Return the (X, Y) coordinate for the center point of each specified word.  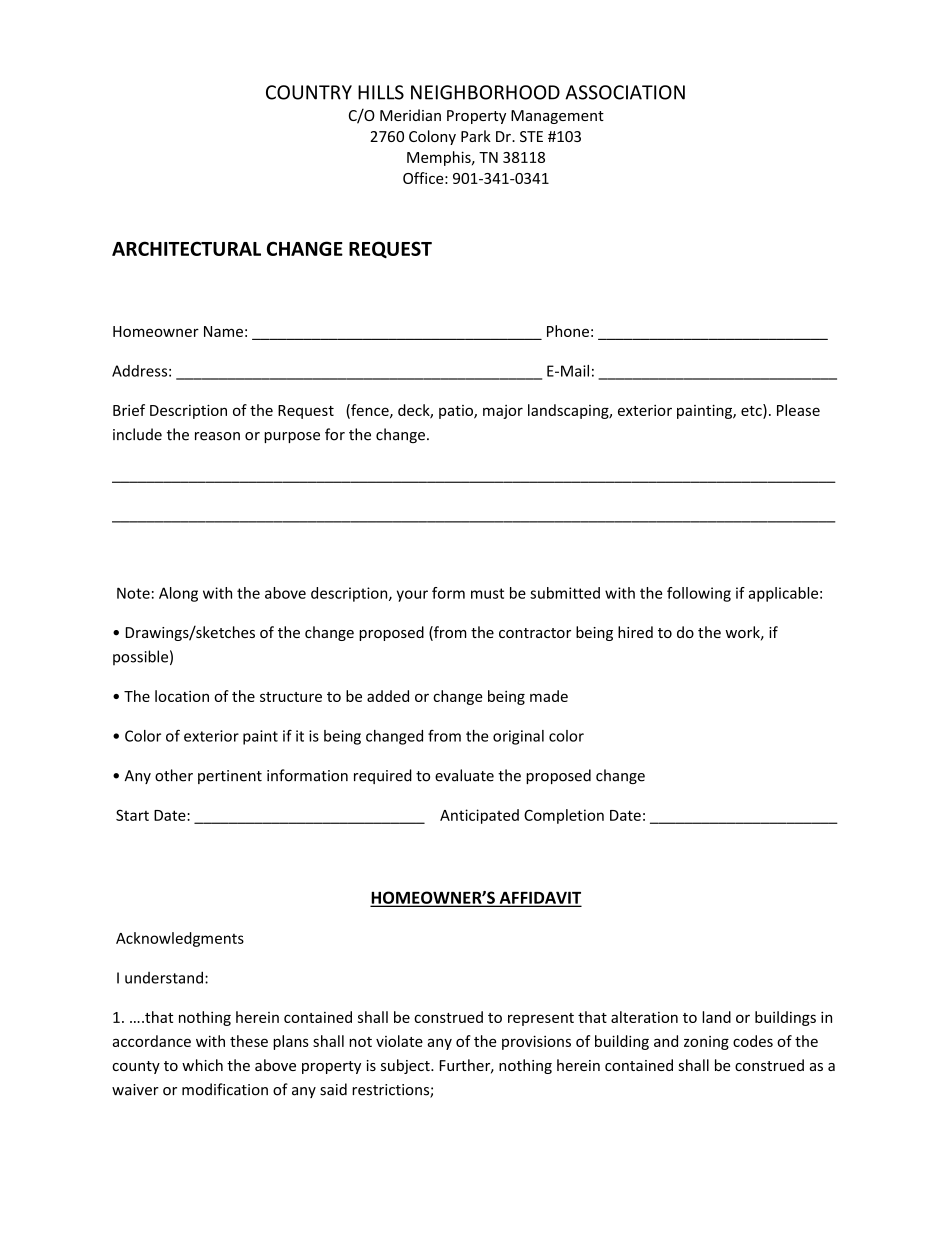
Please (798, 410)
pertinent (230, 777)
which (202, 1065)
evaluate (464, 775)
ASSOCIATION (625, 92)
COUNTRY (309, 92)
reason (217, 436)
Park (476, 136)
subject (406, 1066)
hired (635, 632)
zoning (706, 1043)
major (503, 412)
